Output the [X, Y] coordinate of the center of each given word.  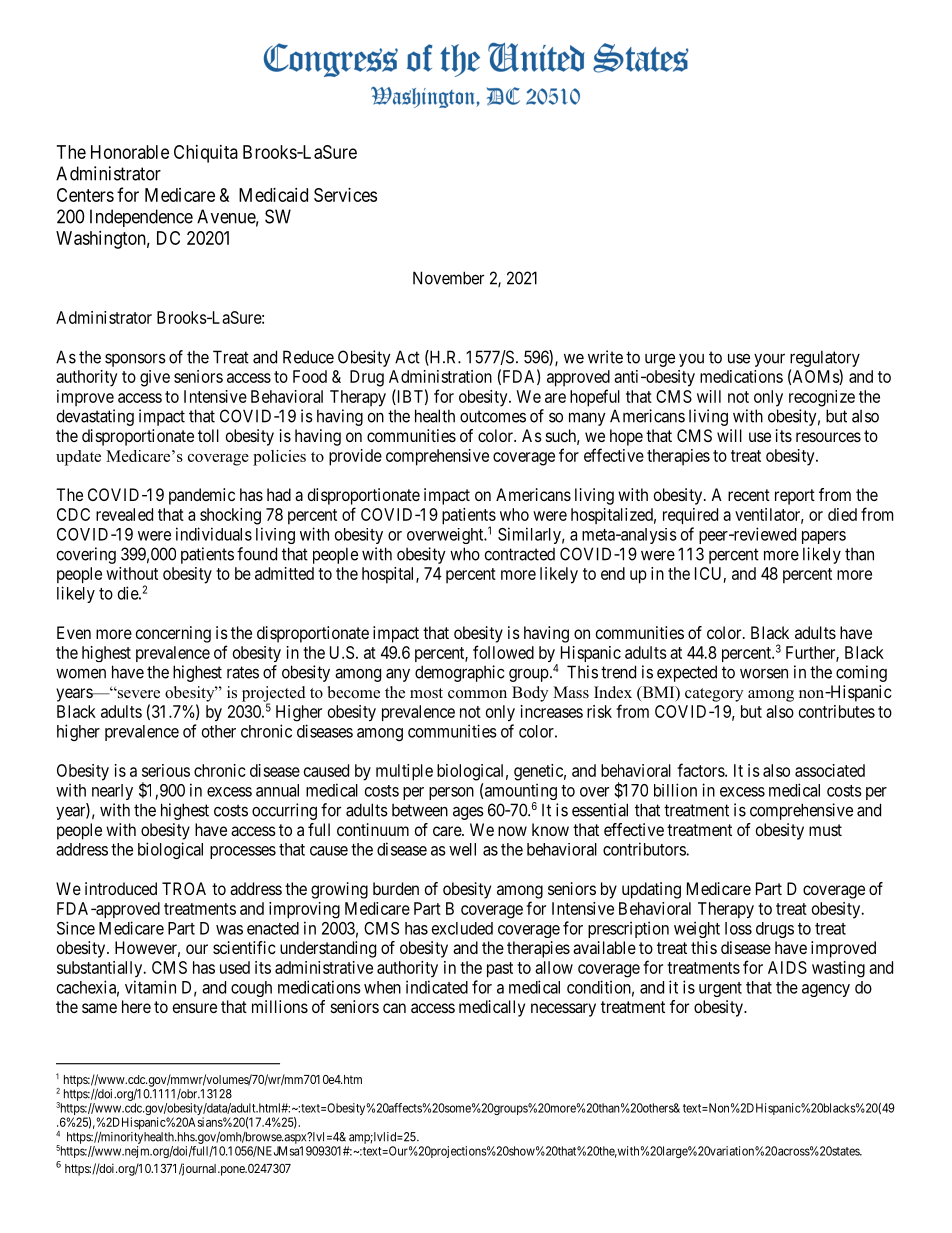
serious [166, 770]
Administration [440, 376]
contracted [520, 554]
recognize [822, 398]
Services [345, 195]
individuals [214, 534]
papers [824, 537]
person [451, 793]
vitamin [150, 987]
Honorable [130, 152]
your [769, 360]
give [155, 378]
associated [830, 770]
